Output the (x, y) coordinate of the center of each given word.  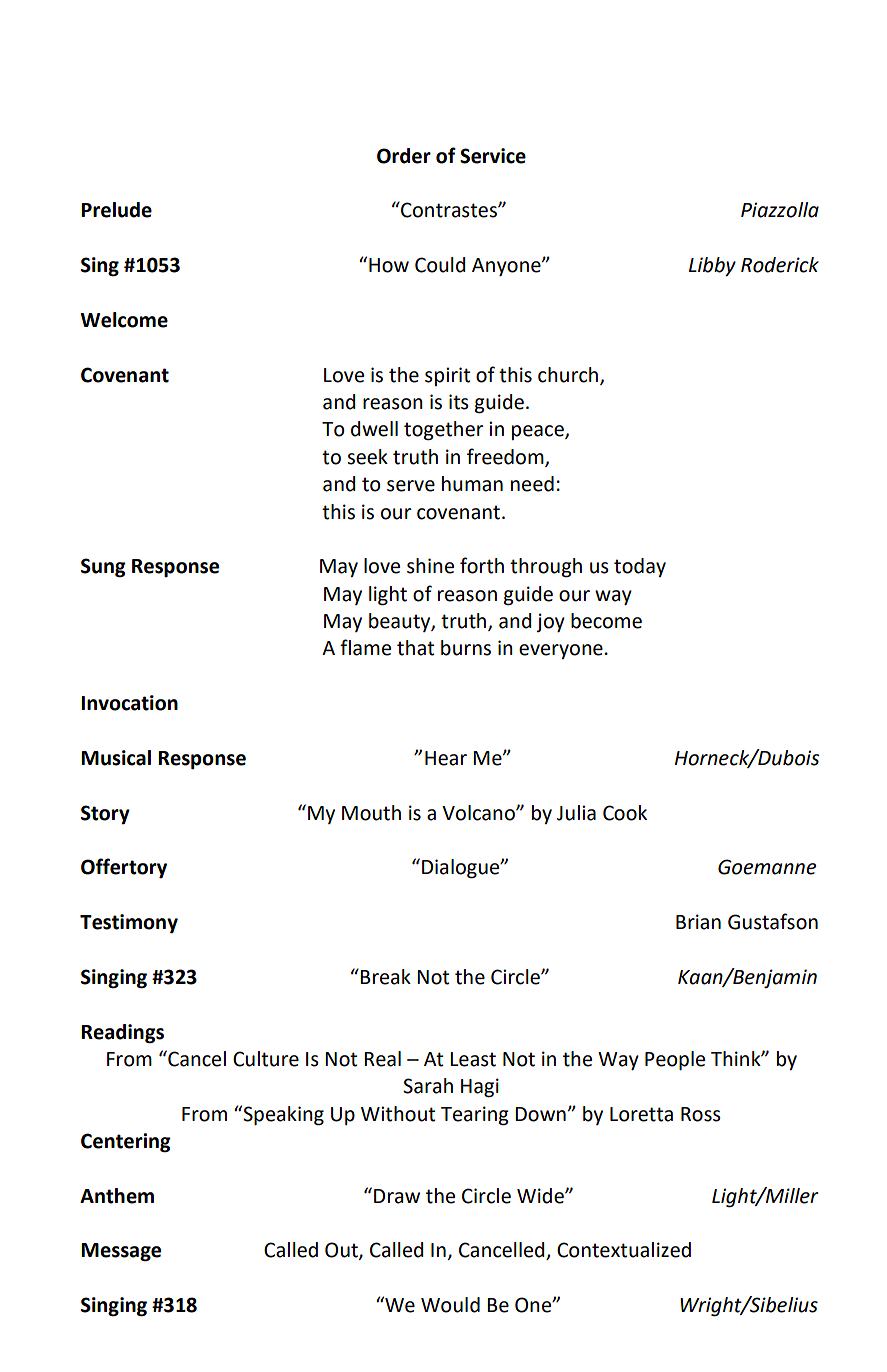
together (443, 431)
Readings (122, 1034)
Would (450, 1305)
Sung (103, 568)
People (675, 1060)
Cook (625, 813)
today (640, 567)
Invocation (129, 703)
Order (404, 156)
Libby (712, 266)
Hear (446, 758)
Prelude (116, 210)
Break (385, 977)
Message (121, 1252)
